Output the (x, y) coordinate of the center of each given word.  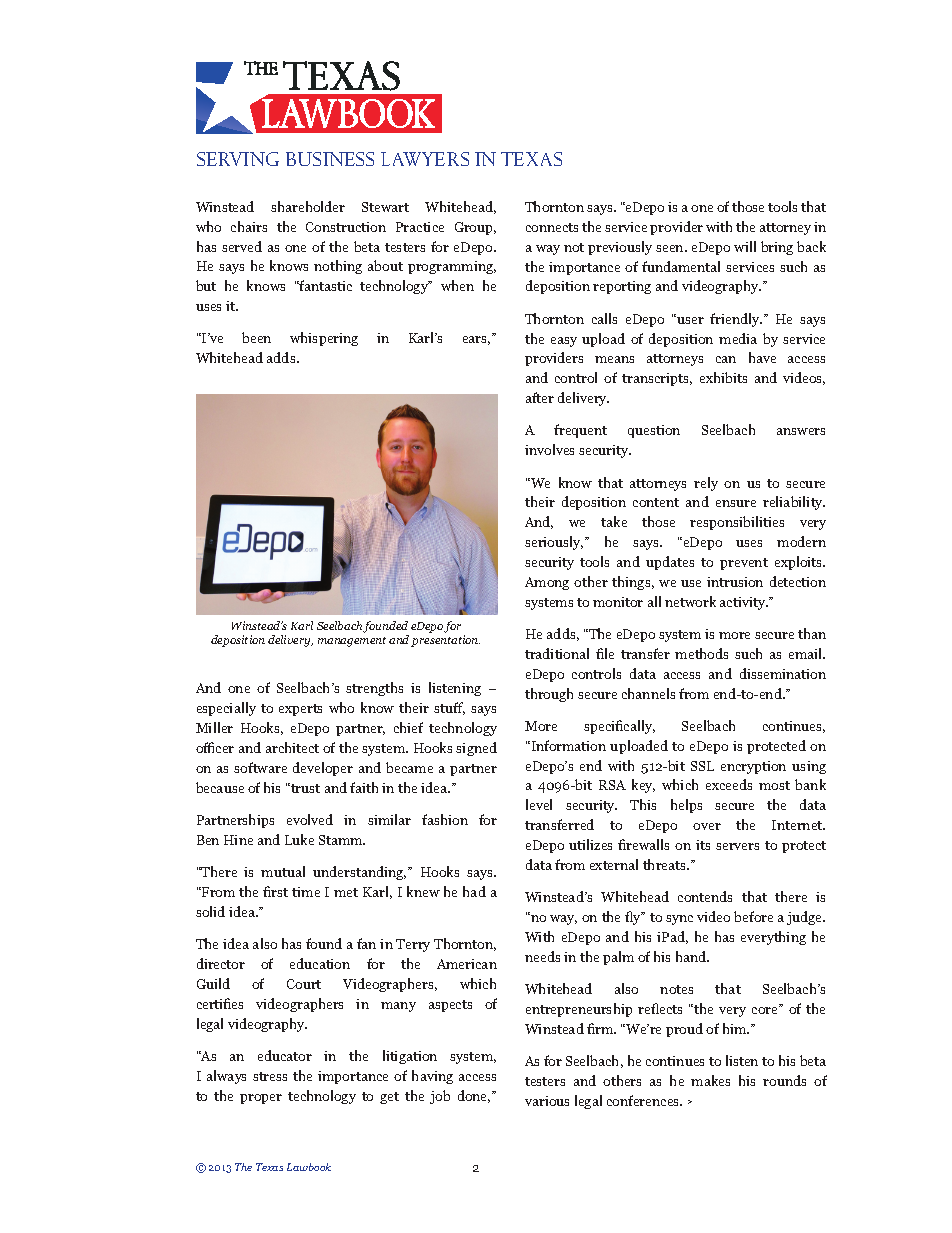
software (260, 767)
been (256, 337)
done (474, 1096)
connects (552, 227)
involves (549, 449)
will (745, 246)
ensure (736, 503)
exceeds (729, 784)
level (539, 804)
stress (270, 1076)
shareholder (308, 206)
